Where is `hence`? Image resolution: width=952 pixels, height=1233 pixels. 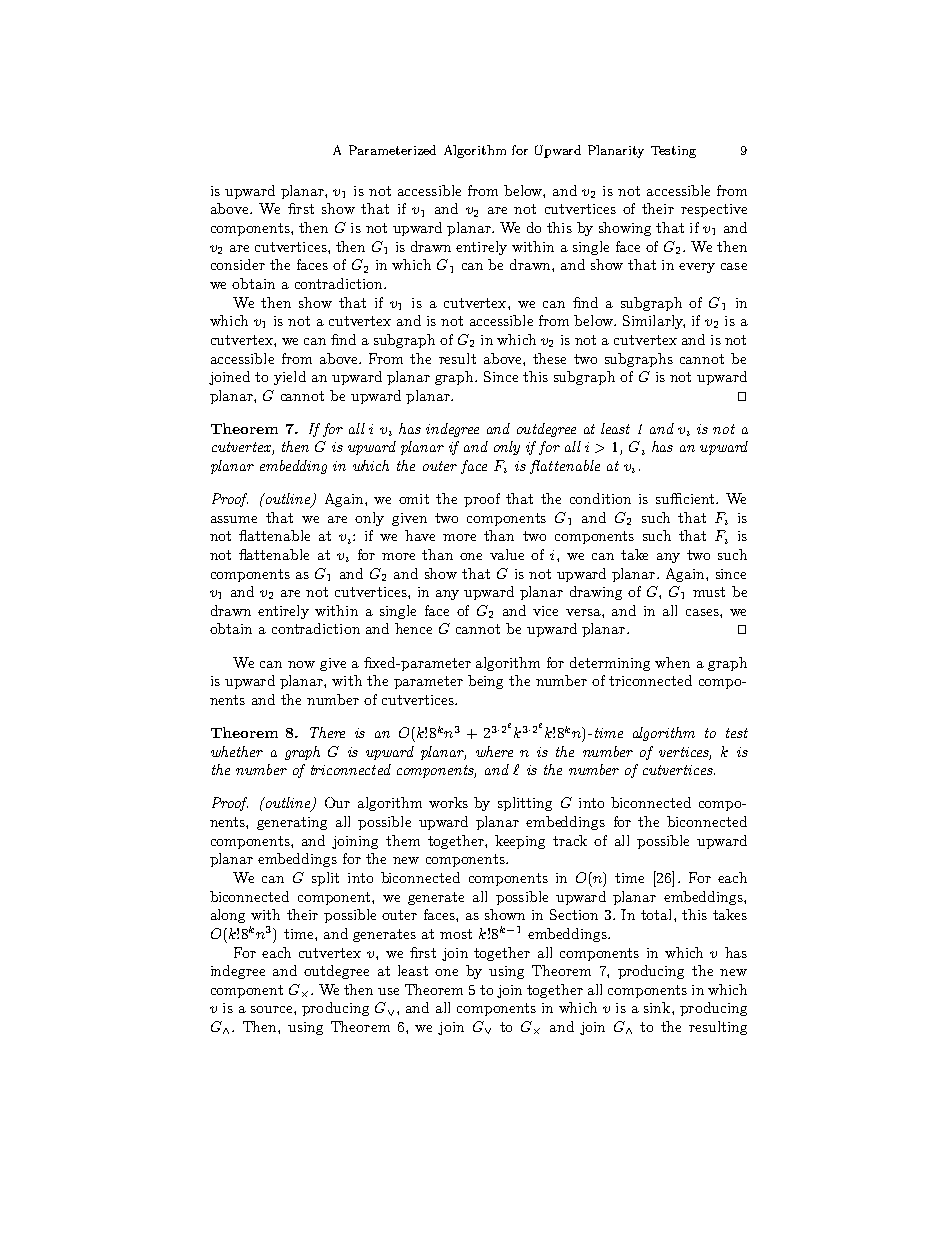
hence is located at coordinates (413, 628).
